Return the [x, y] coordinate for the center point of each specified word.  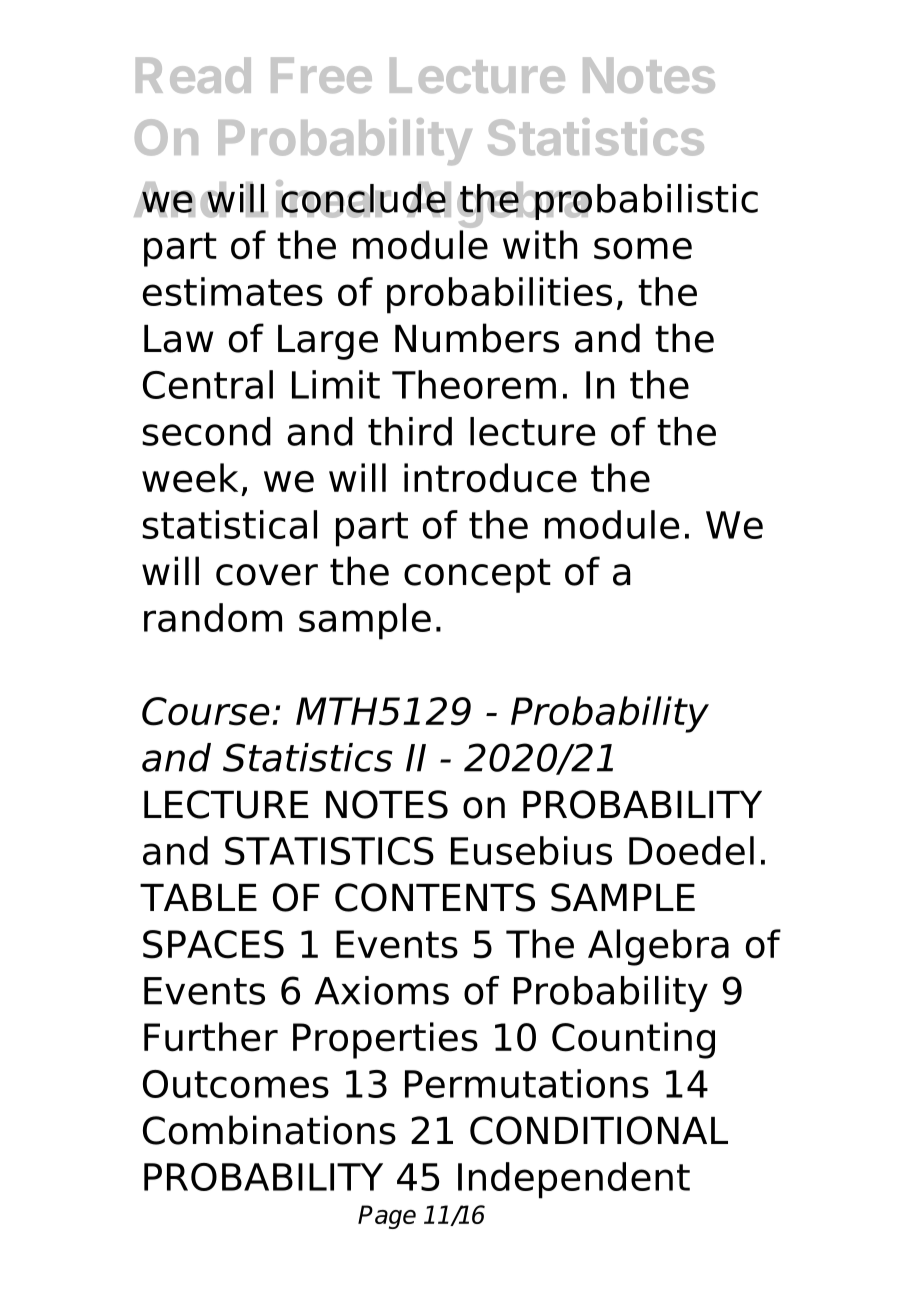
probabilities [499, 295]
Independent [574, 1180]
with [540, 244]
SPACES [213, 944]
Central [208, 384]
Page [387, 1217]
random [213, 617]
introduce [490, 478]
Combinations [269, 1130]
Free [321, 75]
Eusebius [531, 850]
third [410, 431]
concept [477, 576]
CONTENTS [435, 897]
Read [193, 75]
